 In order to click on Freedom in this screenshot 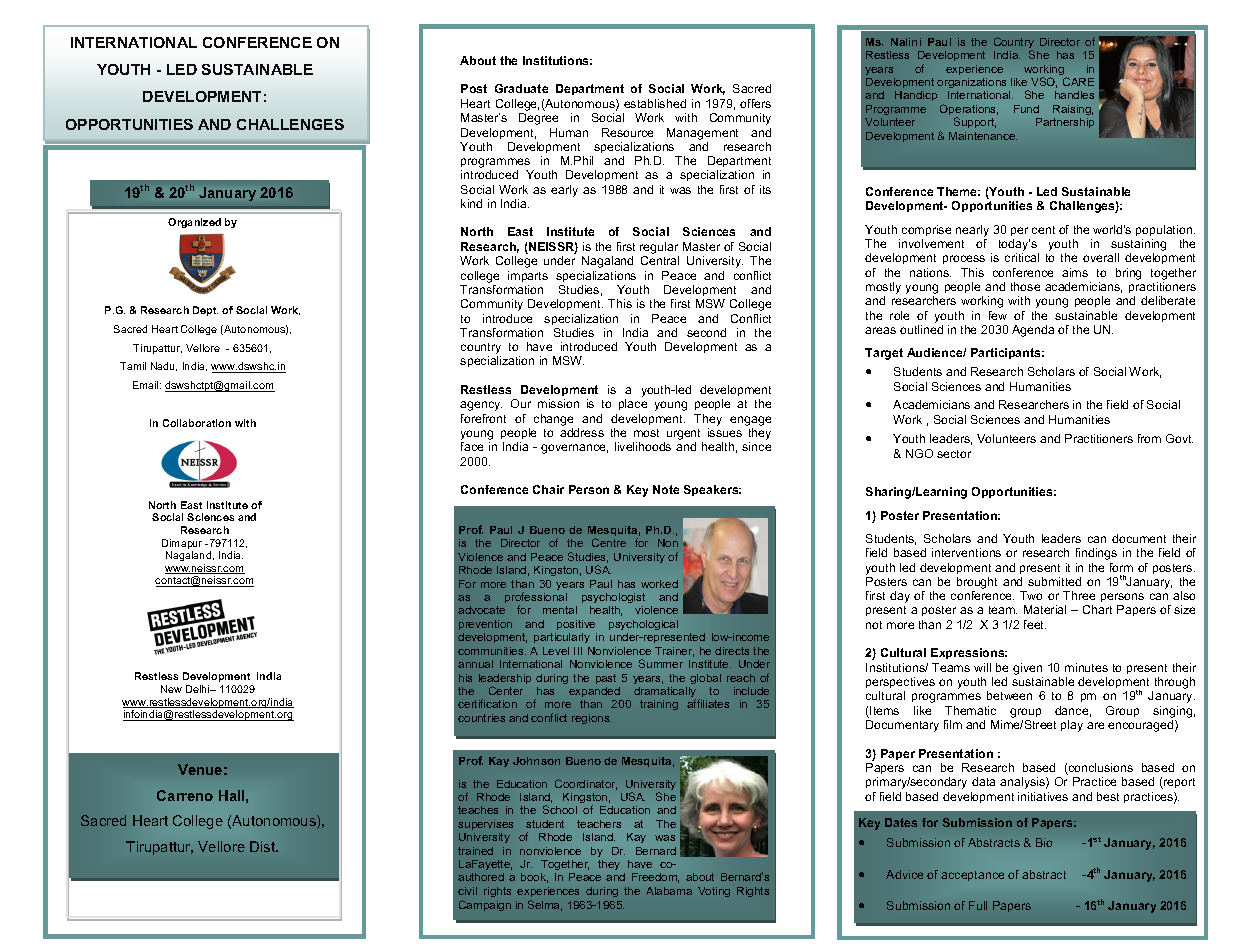, I will do `click(655, 878)`.
